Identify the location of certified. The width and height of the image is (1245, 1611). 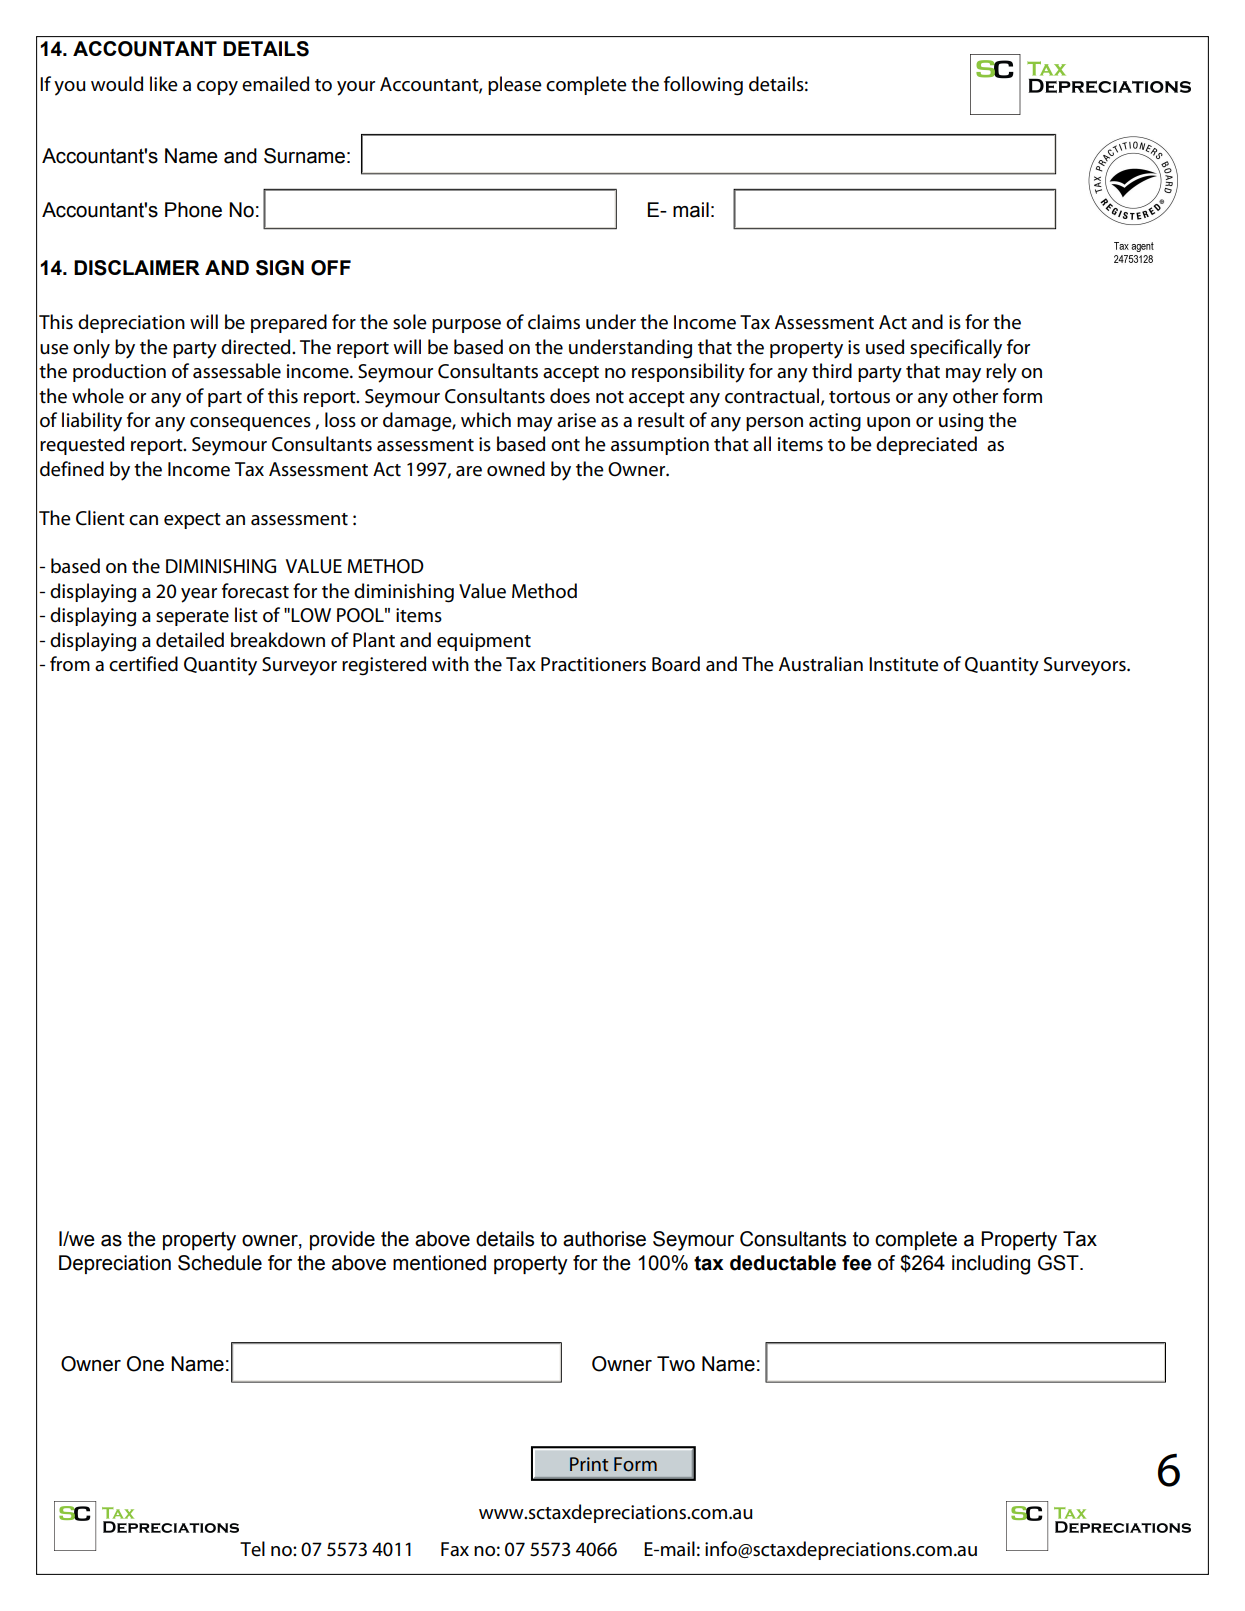
(143, 664).
